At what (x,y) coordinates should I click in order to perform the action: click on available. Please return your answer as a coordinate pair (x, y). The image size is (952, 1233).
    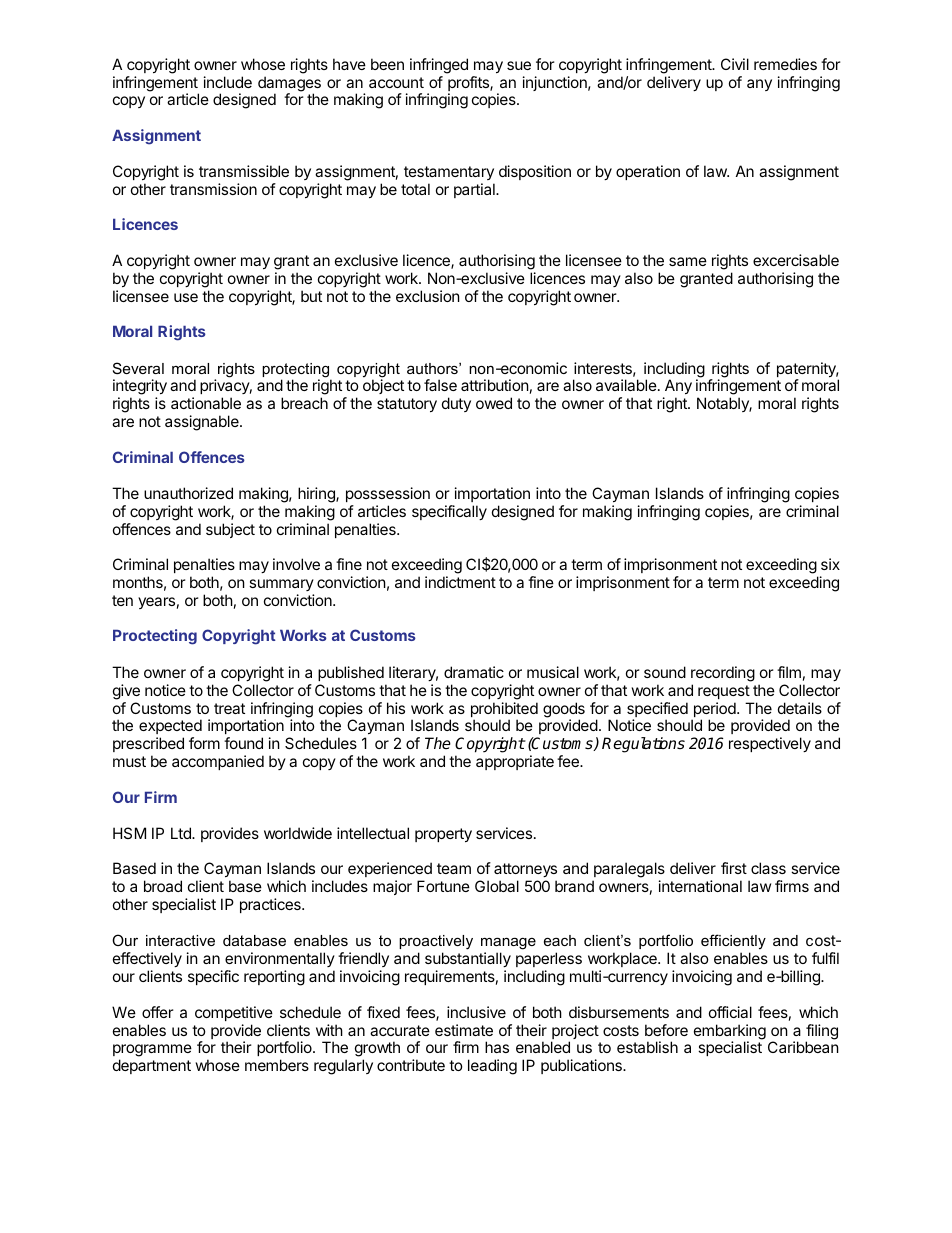
    Looking at the image, I should click on (627, 385).
